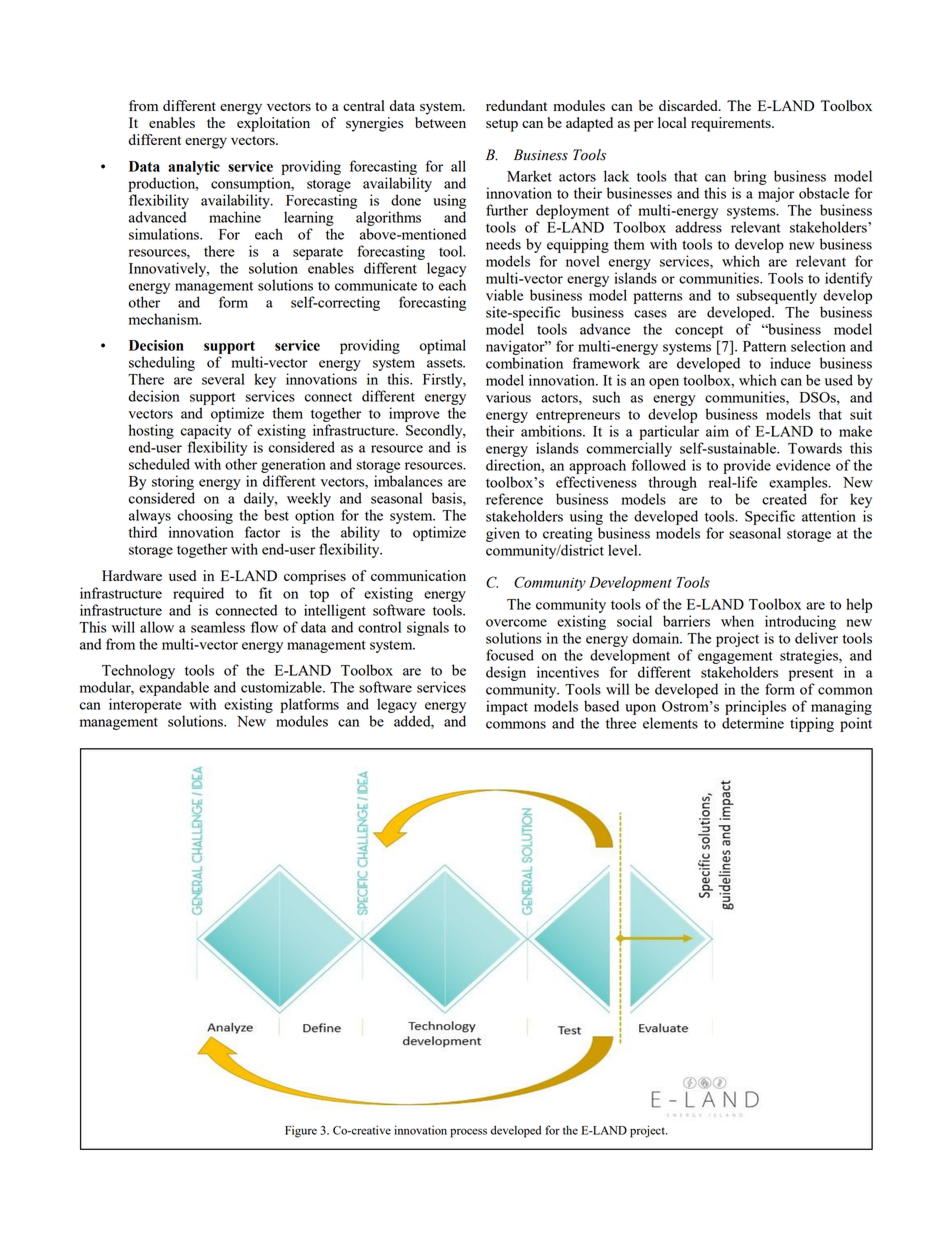 The image size is (952, 1233). What do you see at coordinates (207, 433) in the document?
I see `capacity` at bounding box center [207, 433].
